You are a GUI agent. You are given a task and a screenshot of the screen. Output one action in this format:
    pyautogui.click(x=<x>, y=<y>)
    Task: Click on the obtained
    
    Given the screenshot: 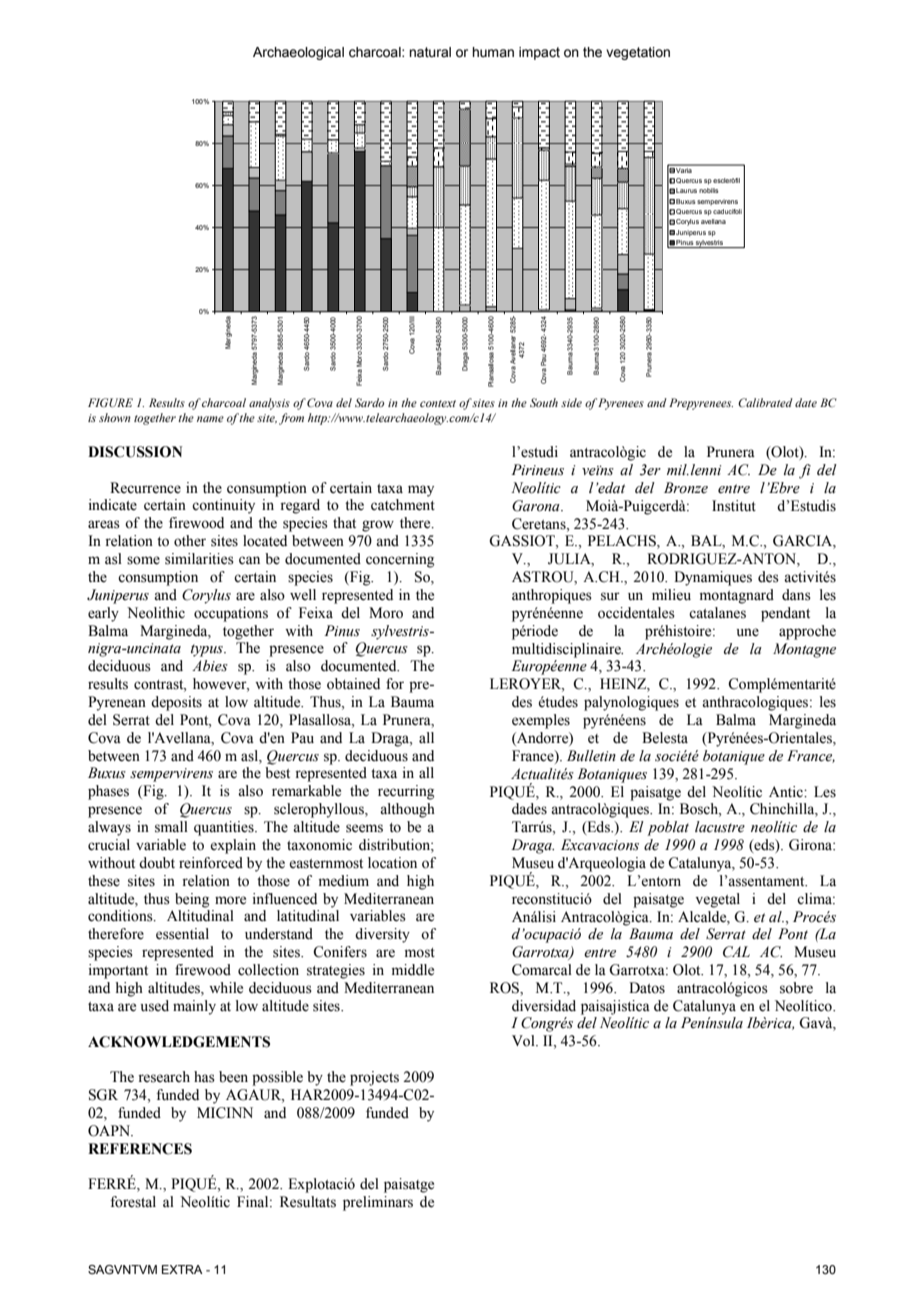 What is the action you would take?
    pyautogui.click(x=353, y=684)
